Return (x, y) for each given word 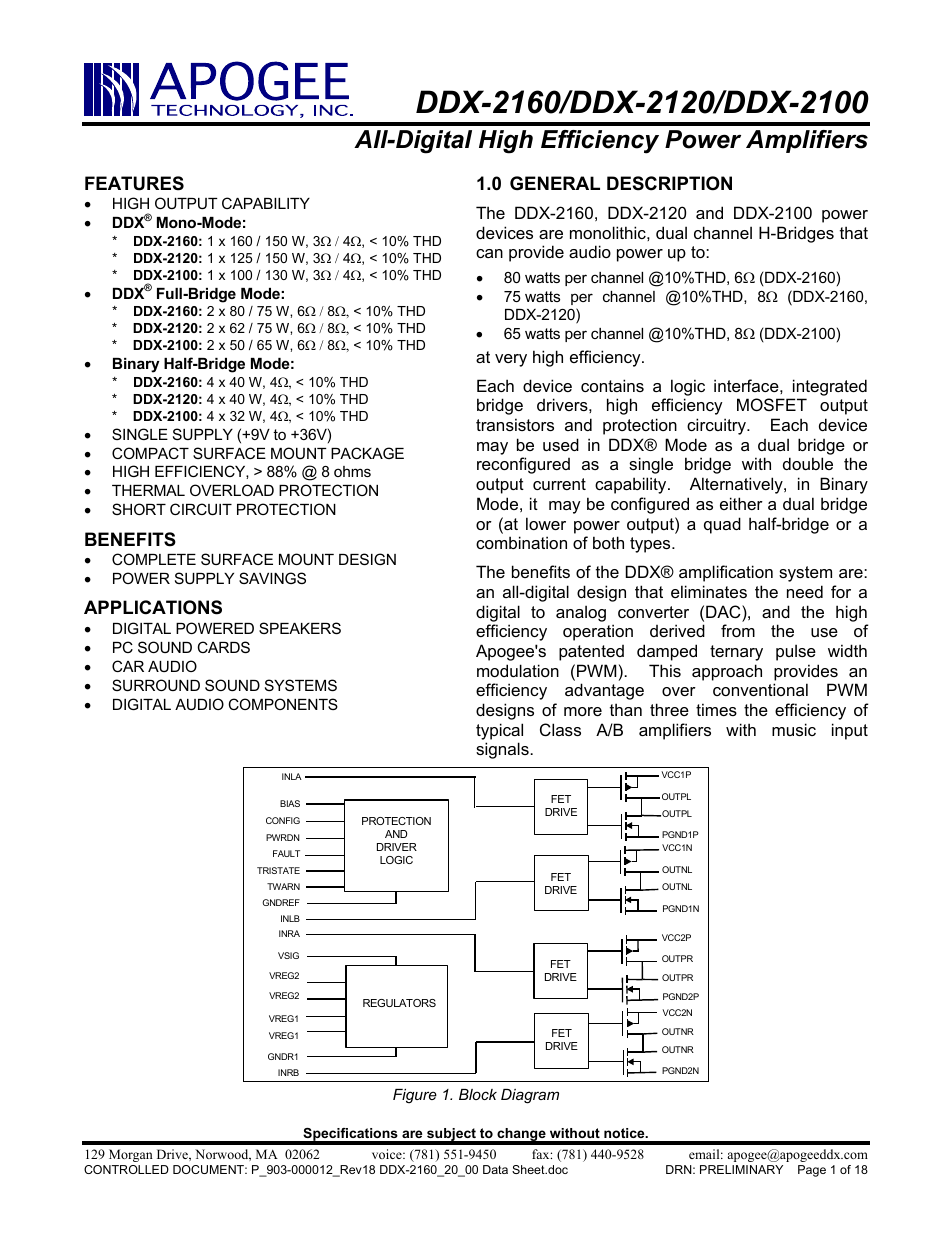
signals (503, 750)
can (489, 253)
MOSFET (772, 404)
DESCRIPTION (669, 183)
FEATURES (134, 183)
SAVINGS (272, 578)
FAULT (286, 853)
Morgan (131, 1155)
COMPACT (150, 453)
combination (521, 542)
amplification (726, 573)
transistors (515, 424)
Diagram (530, 1096)
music (794, 729)
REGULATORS (399, 1003)
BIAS (290, 803)
